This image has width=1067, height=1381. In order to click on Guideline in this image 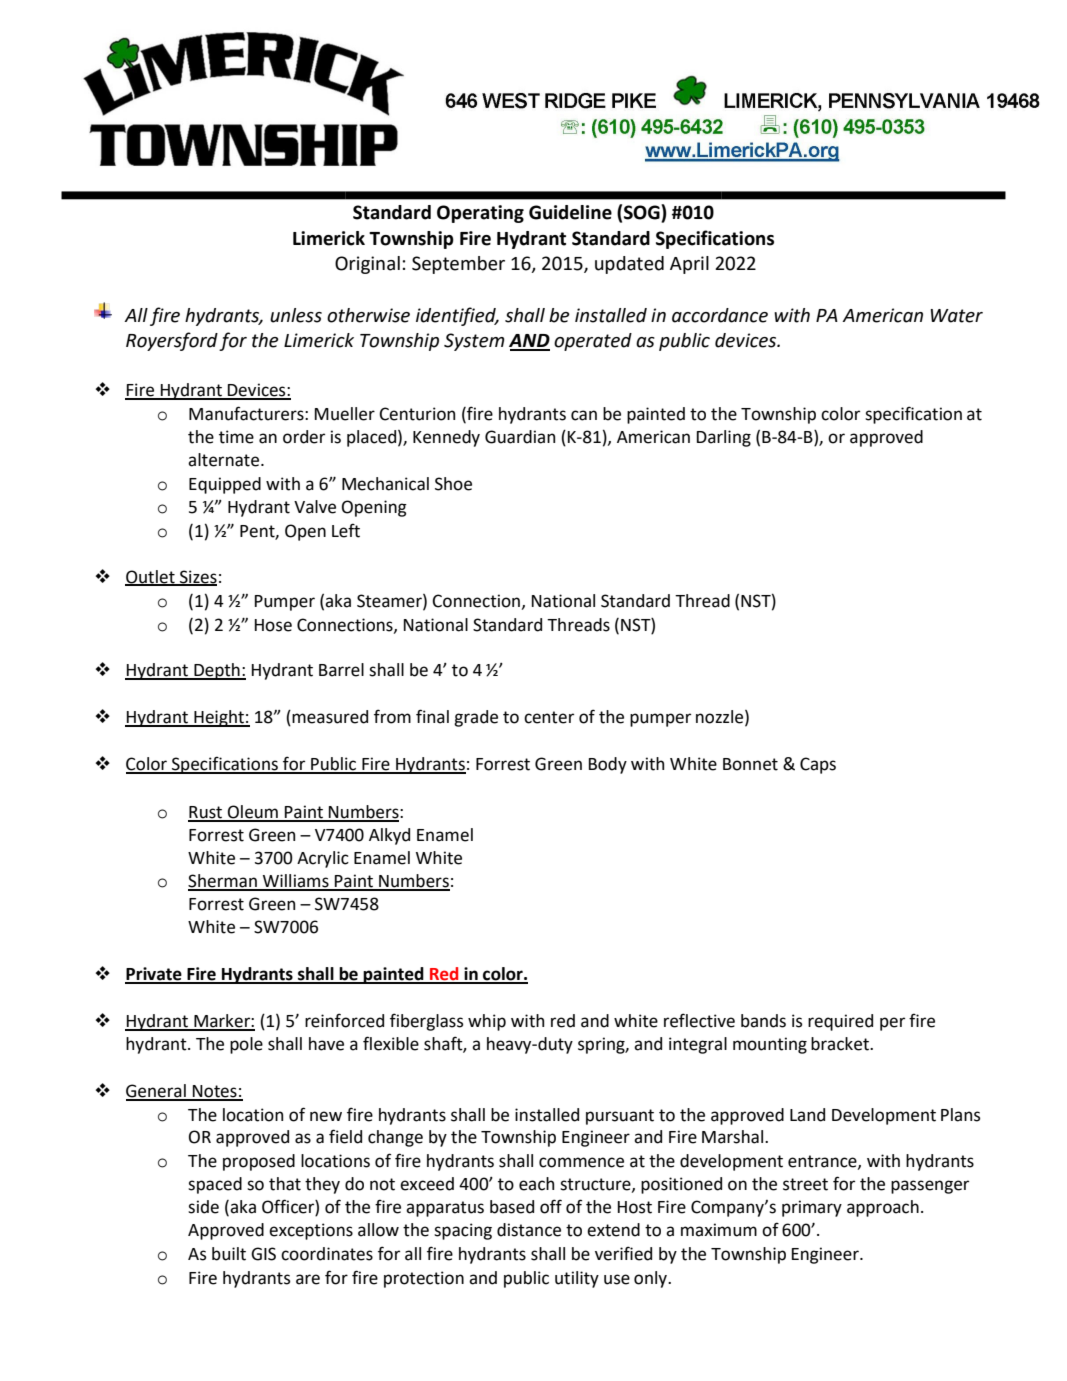, I will do `click(570, 212)`.
